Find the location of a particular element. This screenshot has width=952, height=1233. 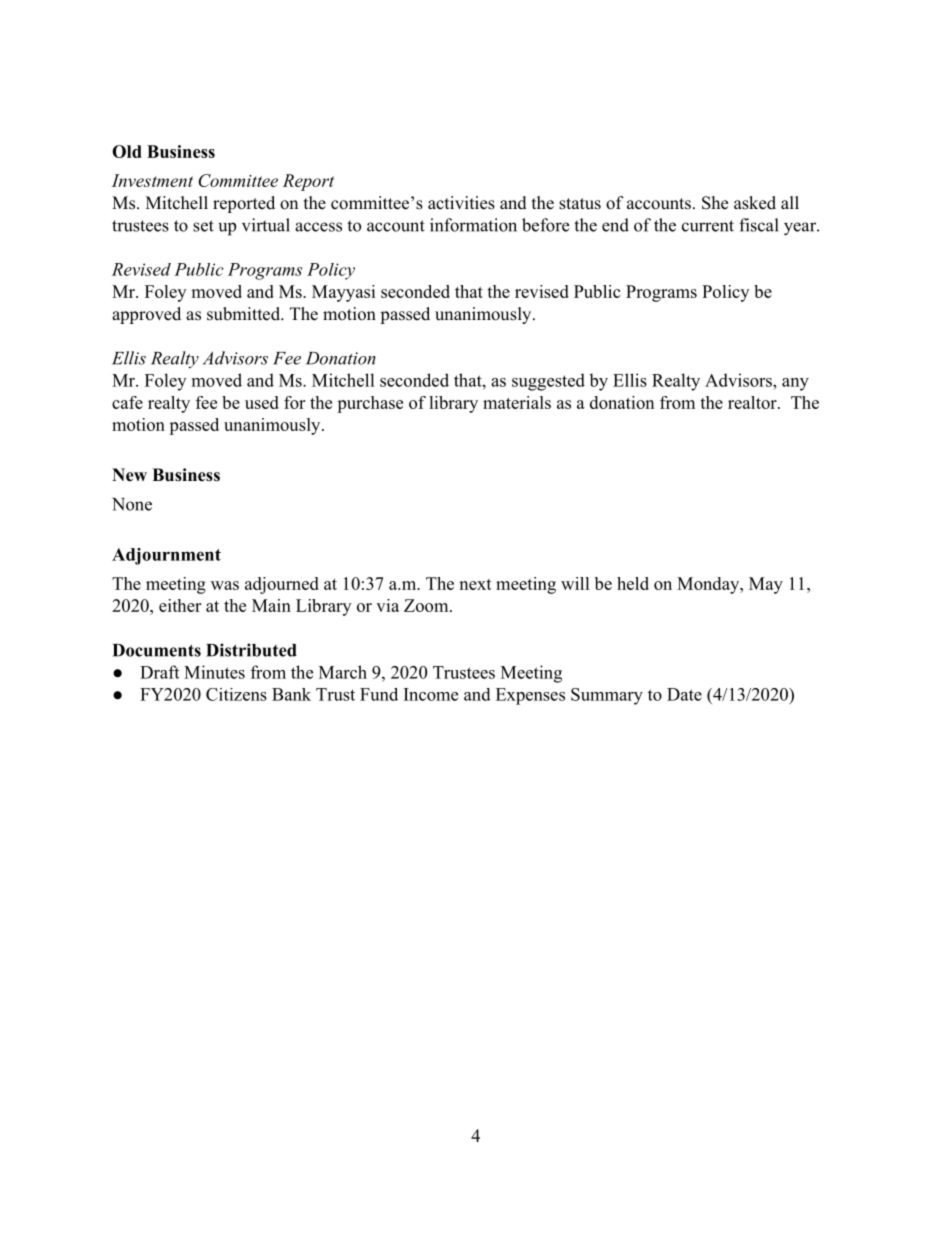

materials is located at coordinates (517, 402).
